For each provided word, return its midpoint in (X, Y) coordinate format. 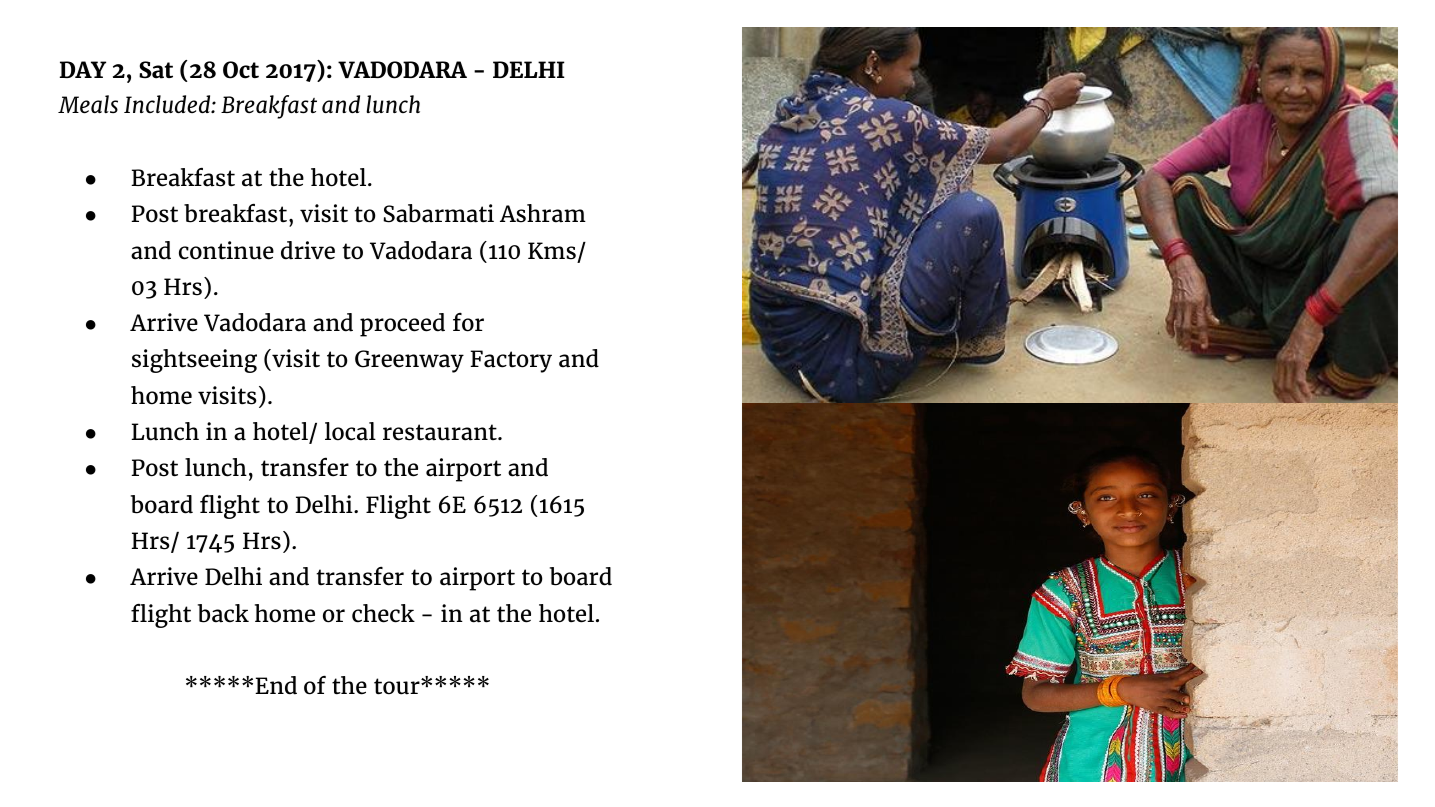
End (276, 685)
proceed (402, 325)
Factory (511, 361)
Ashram (543, 213)
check (383, 613)
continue (226, 250)
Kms (552, 251)
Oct (241, 70)
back (223, 613)
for (468, 322)
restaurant (441, 432)
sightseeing (194, 361)
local (350, 431)
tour (398, 686)
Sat (156, 70)
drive (308, 250)
